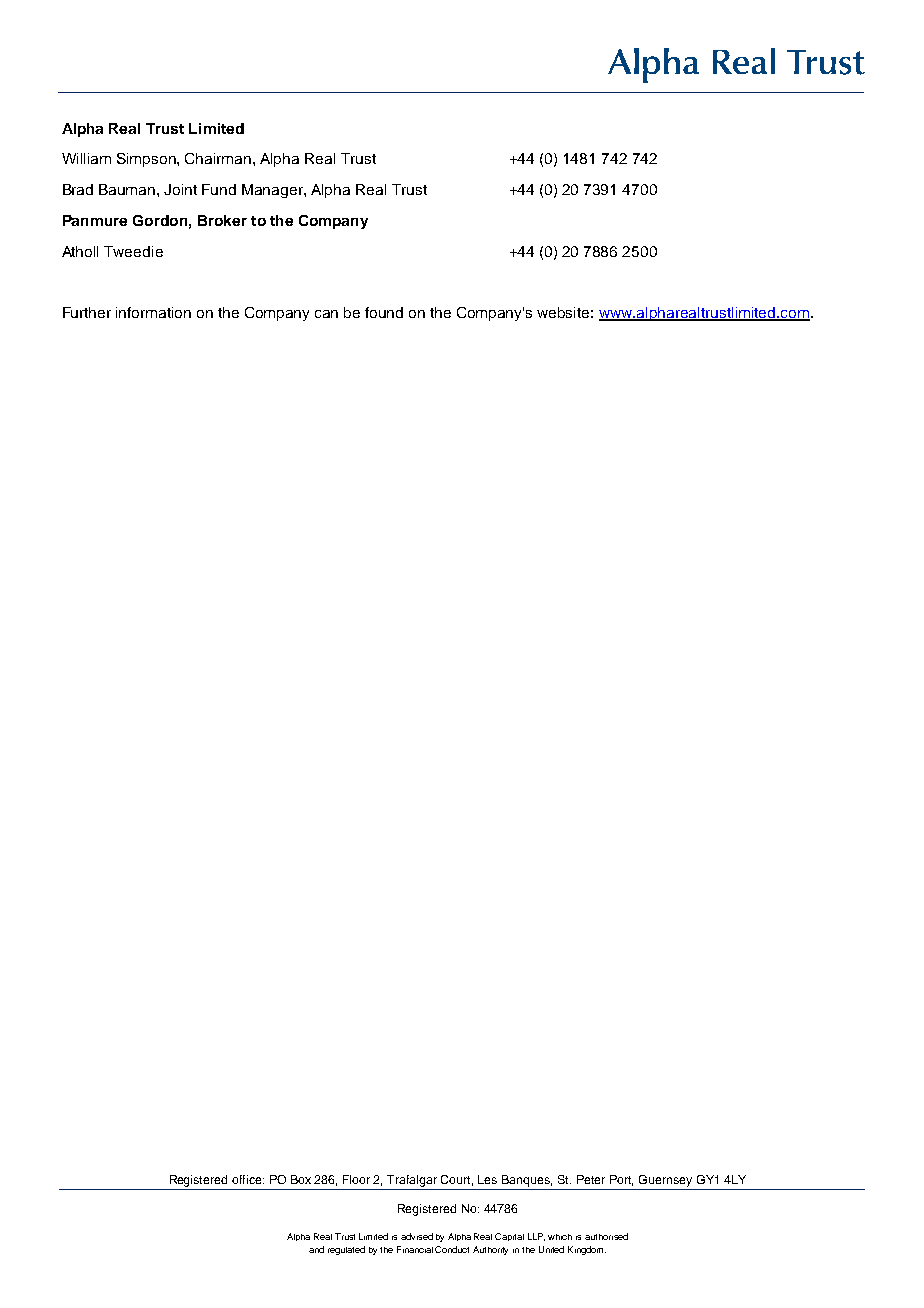 The image size is (924, 1308). I want to click on office, so click(248, 1179).
